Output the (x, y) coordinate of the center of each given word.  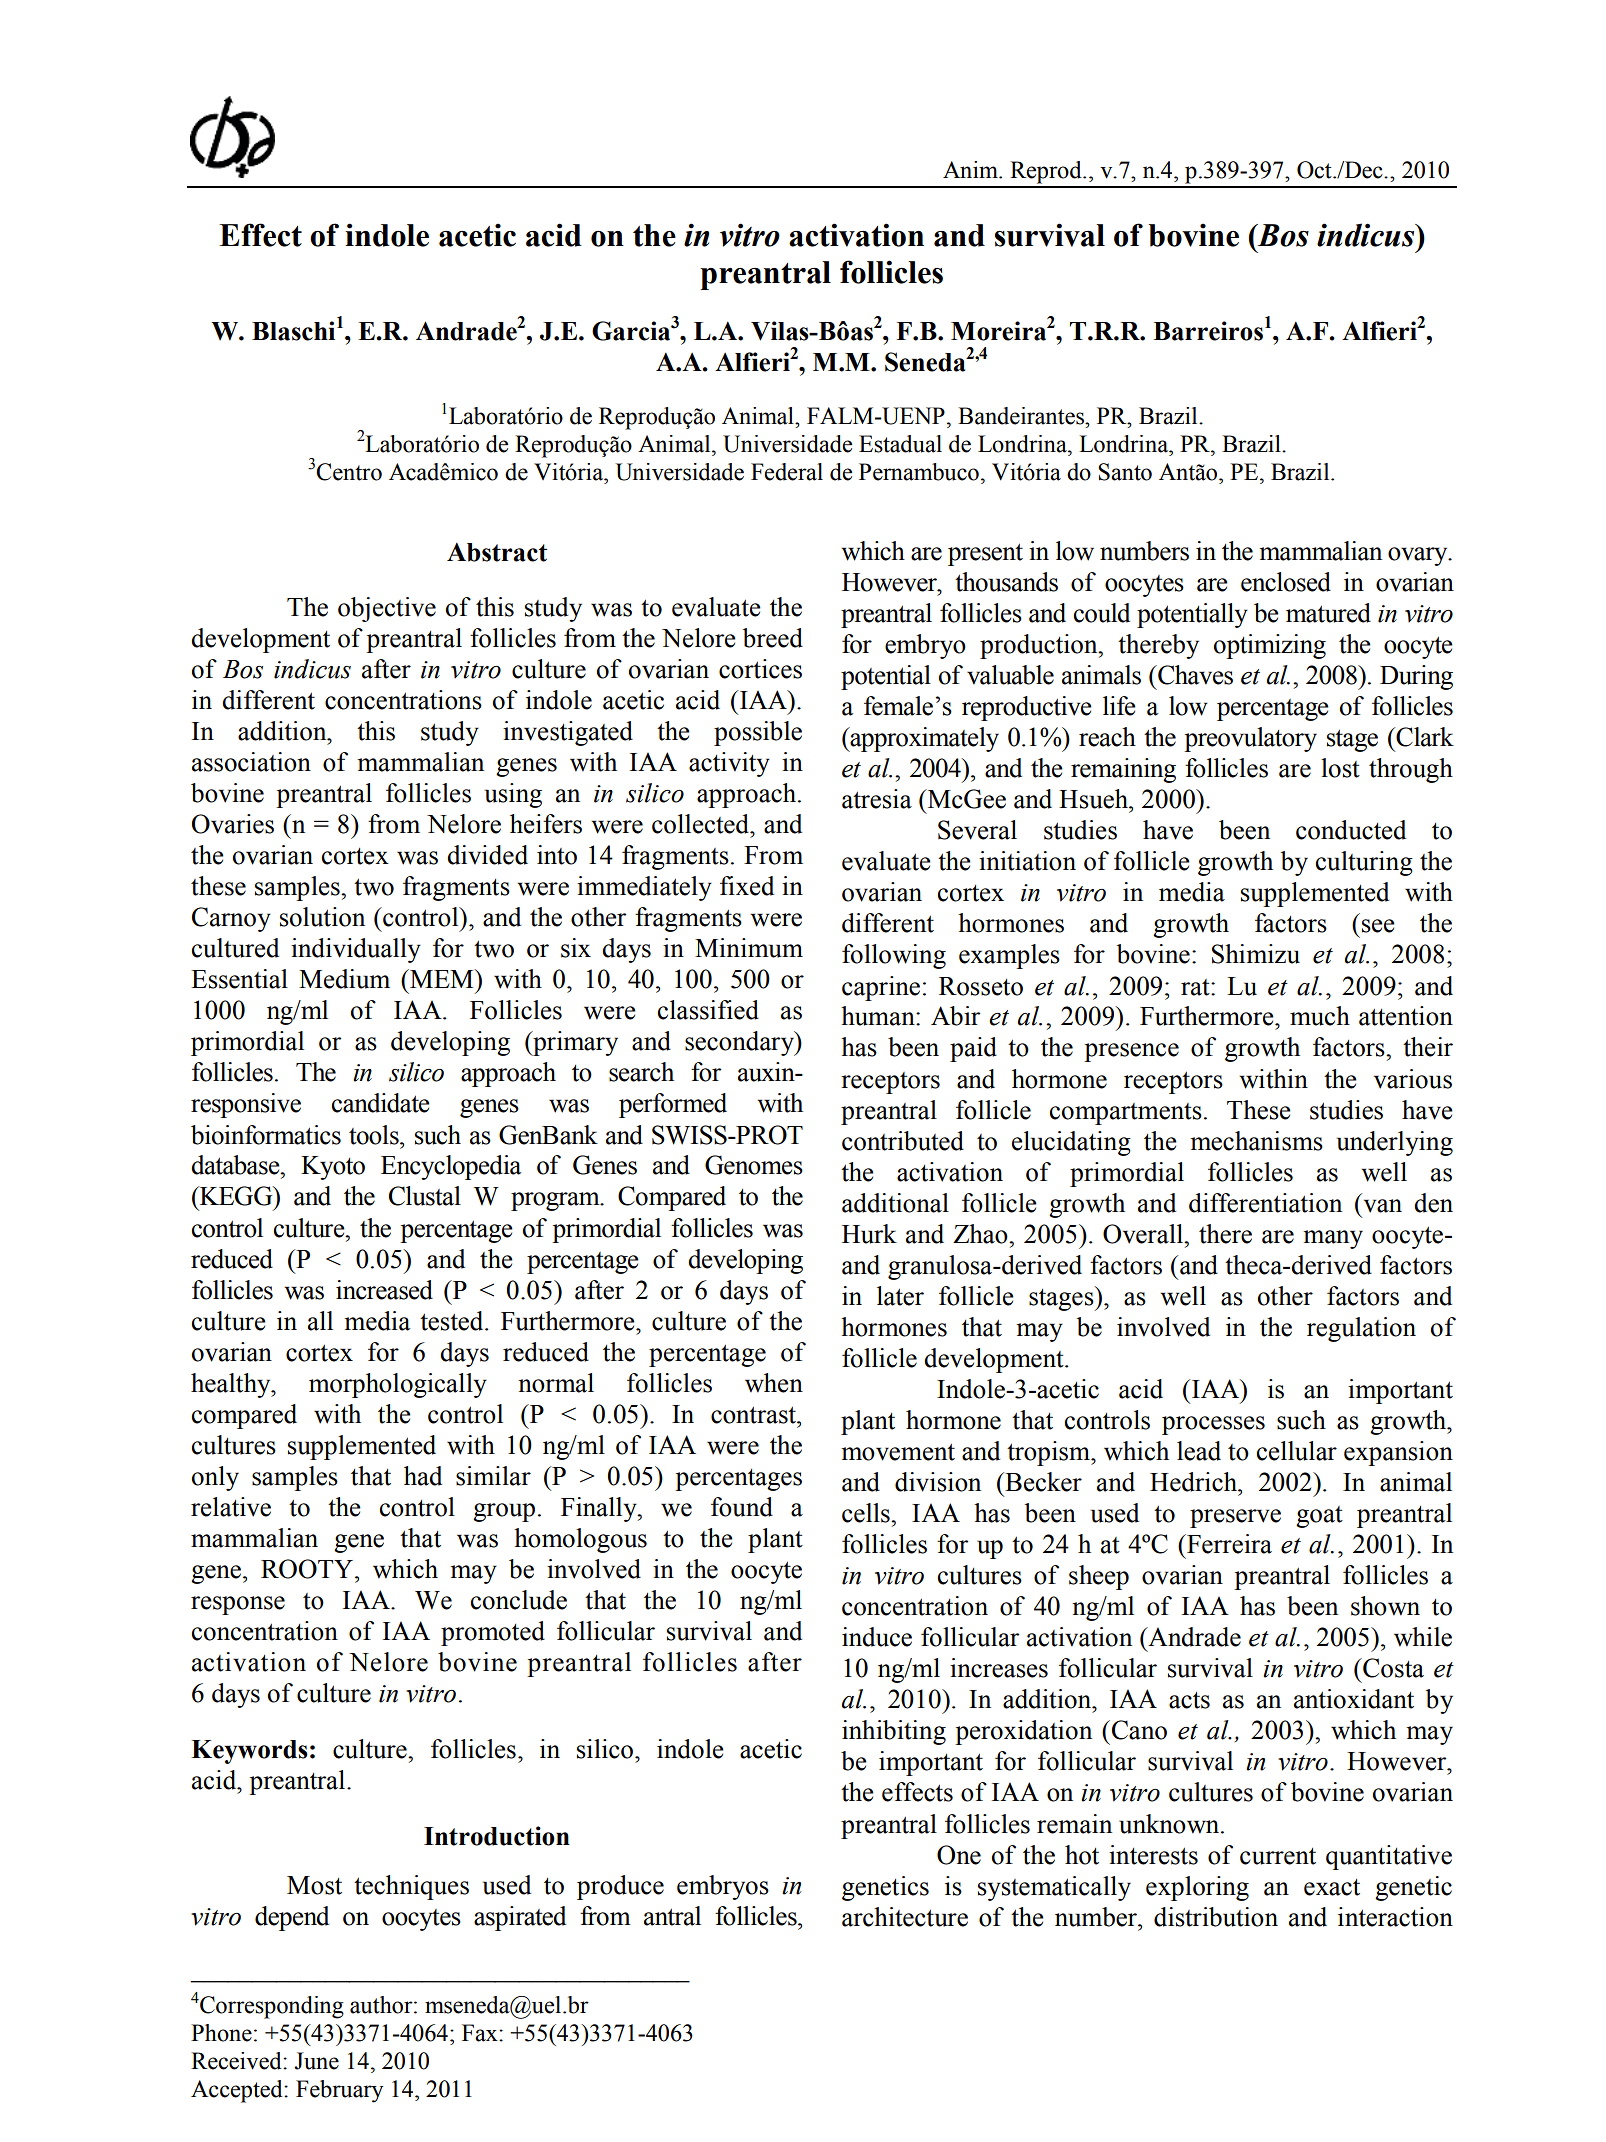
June (316, 2061)
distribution (1216, 1917)
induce (877, 1637)
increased (384, 1290)
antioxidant (1354, 1699)
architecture (905, 1917)
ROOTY (308, 1569)
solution (322, 917)
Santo (1125, 472)
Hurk (869, 1234)
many (1333, 1239)
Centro (349, 472)
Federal (787, 472)
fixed (747, 886)
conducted (1351, 830)
